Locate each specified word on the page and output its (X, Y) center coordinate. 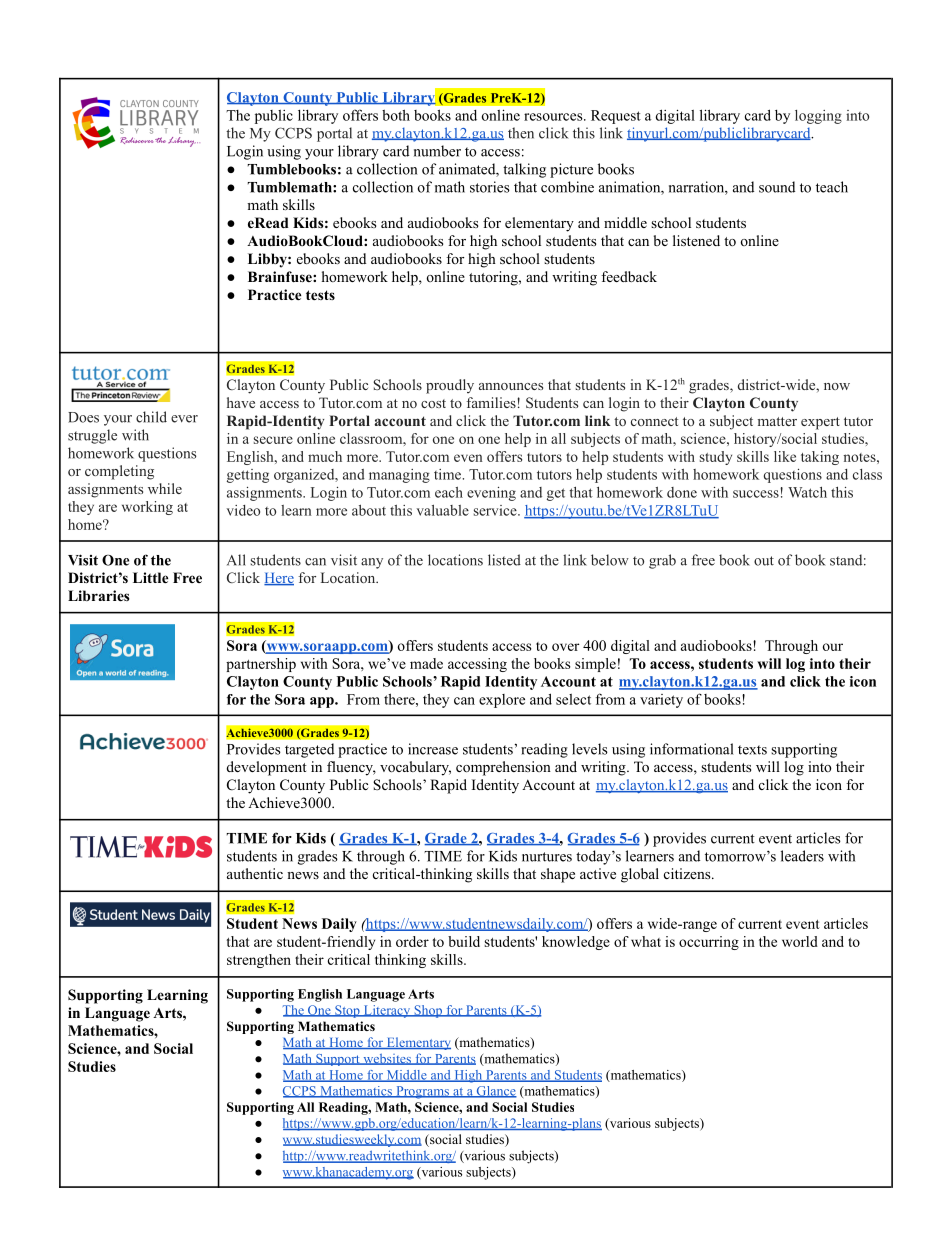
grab (662, 561)
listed (504, 560)
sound (777, 187)
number (437, 151)
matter (777, 421)
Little (150, 577)
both (396, 115)
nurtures (547, 857)
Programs (422, 1092)
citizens (688, 873)
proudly (450, 386)
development (267, 768)
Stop (347, 1011)
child (151, 417)
